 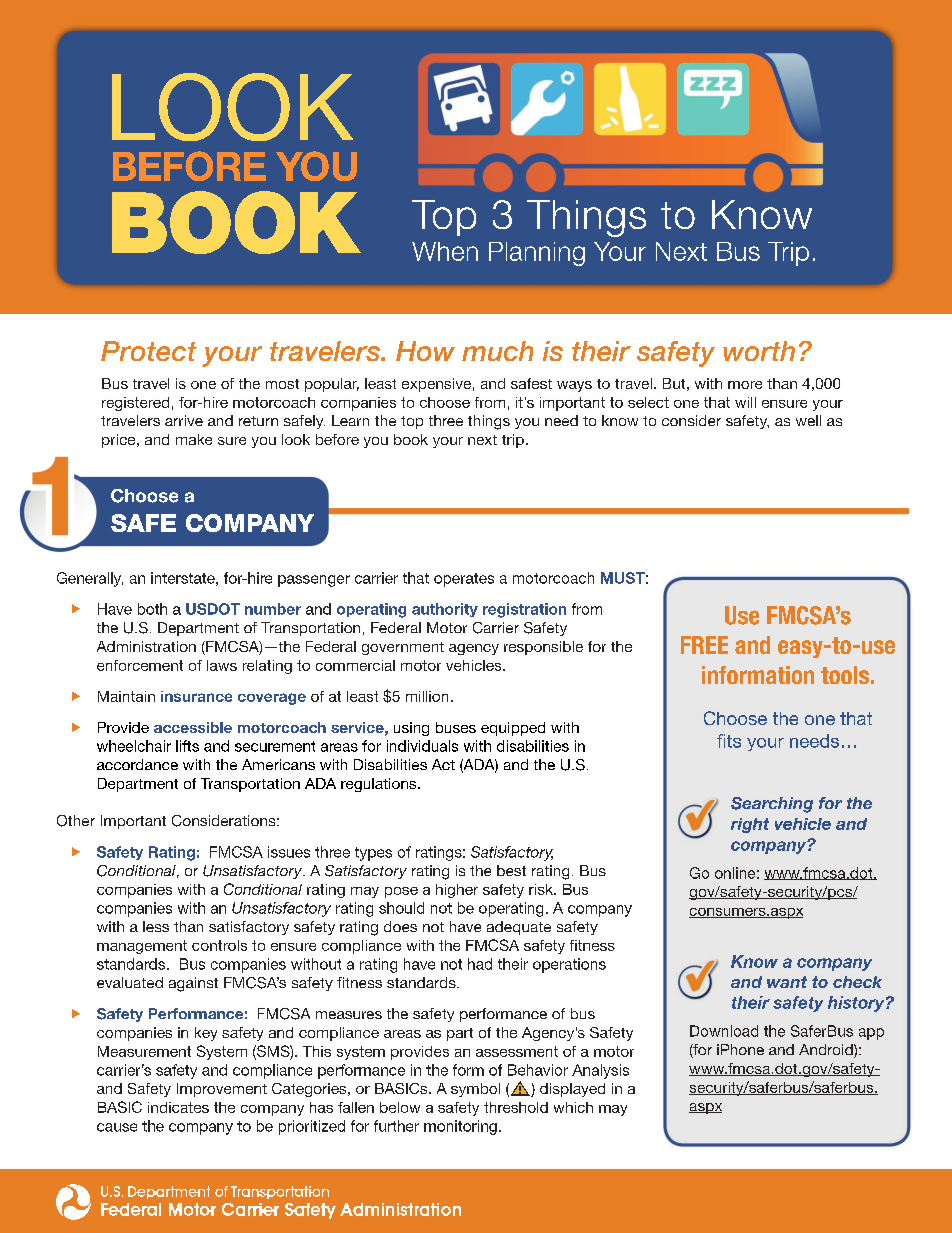 What do you see at coordinates (772, 805) in the document?
I see `Searching` at bounding box center [772, 805].
